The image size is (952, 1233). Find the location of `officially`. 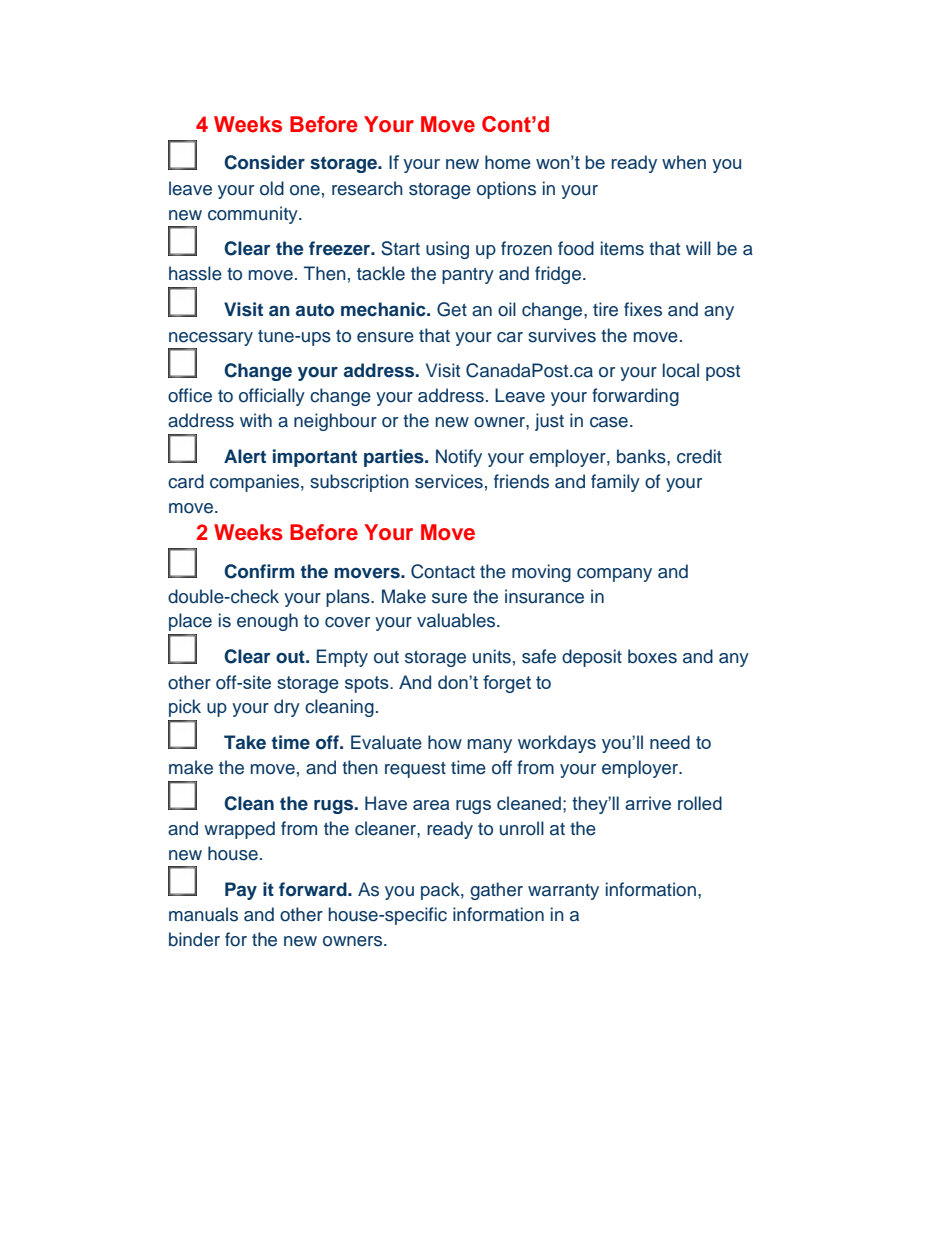

officially is located at coordinates (272, 397).
